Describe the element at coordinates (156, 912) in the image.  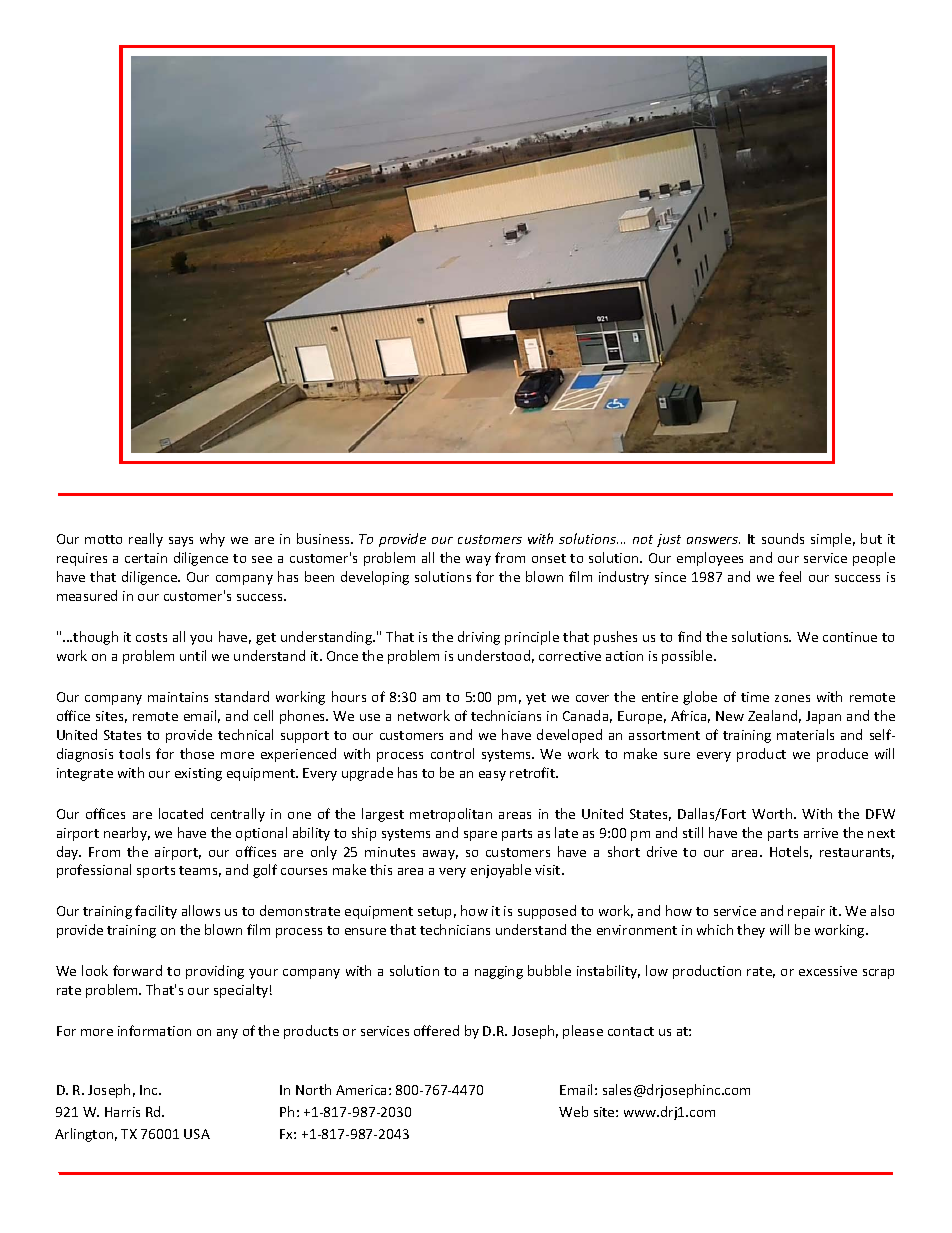
I see `facility` at that location.
